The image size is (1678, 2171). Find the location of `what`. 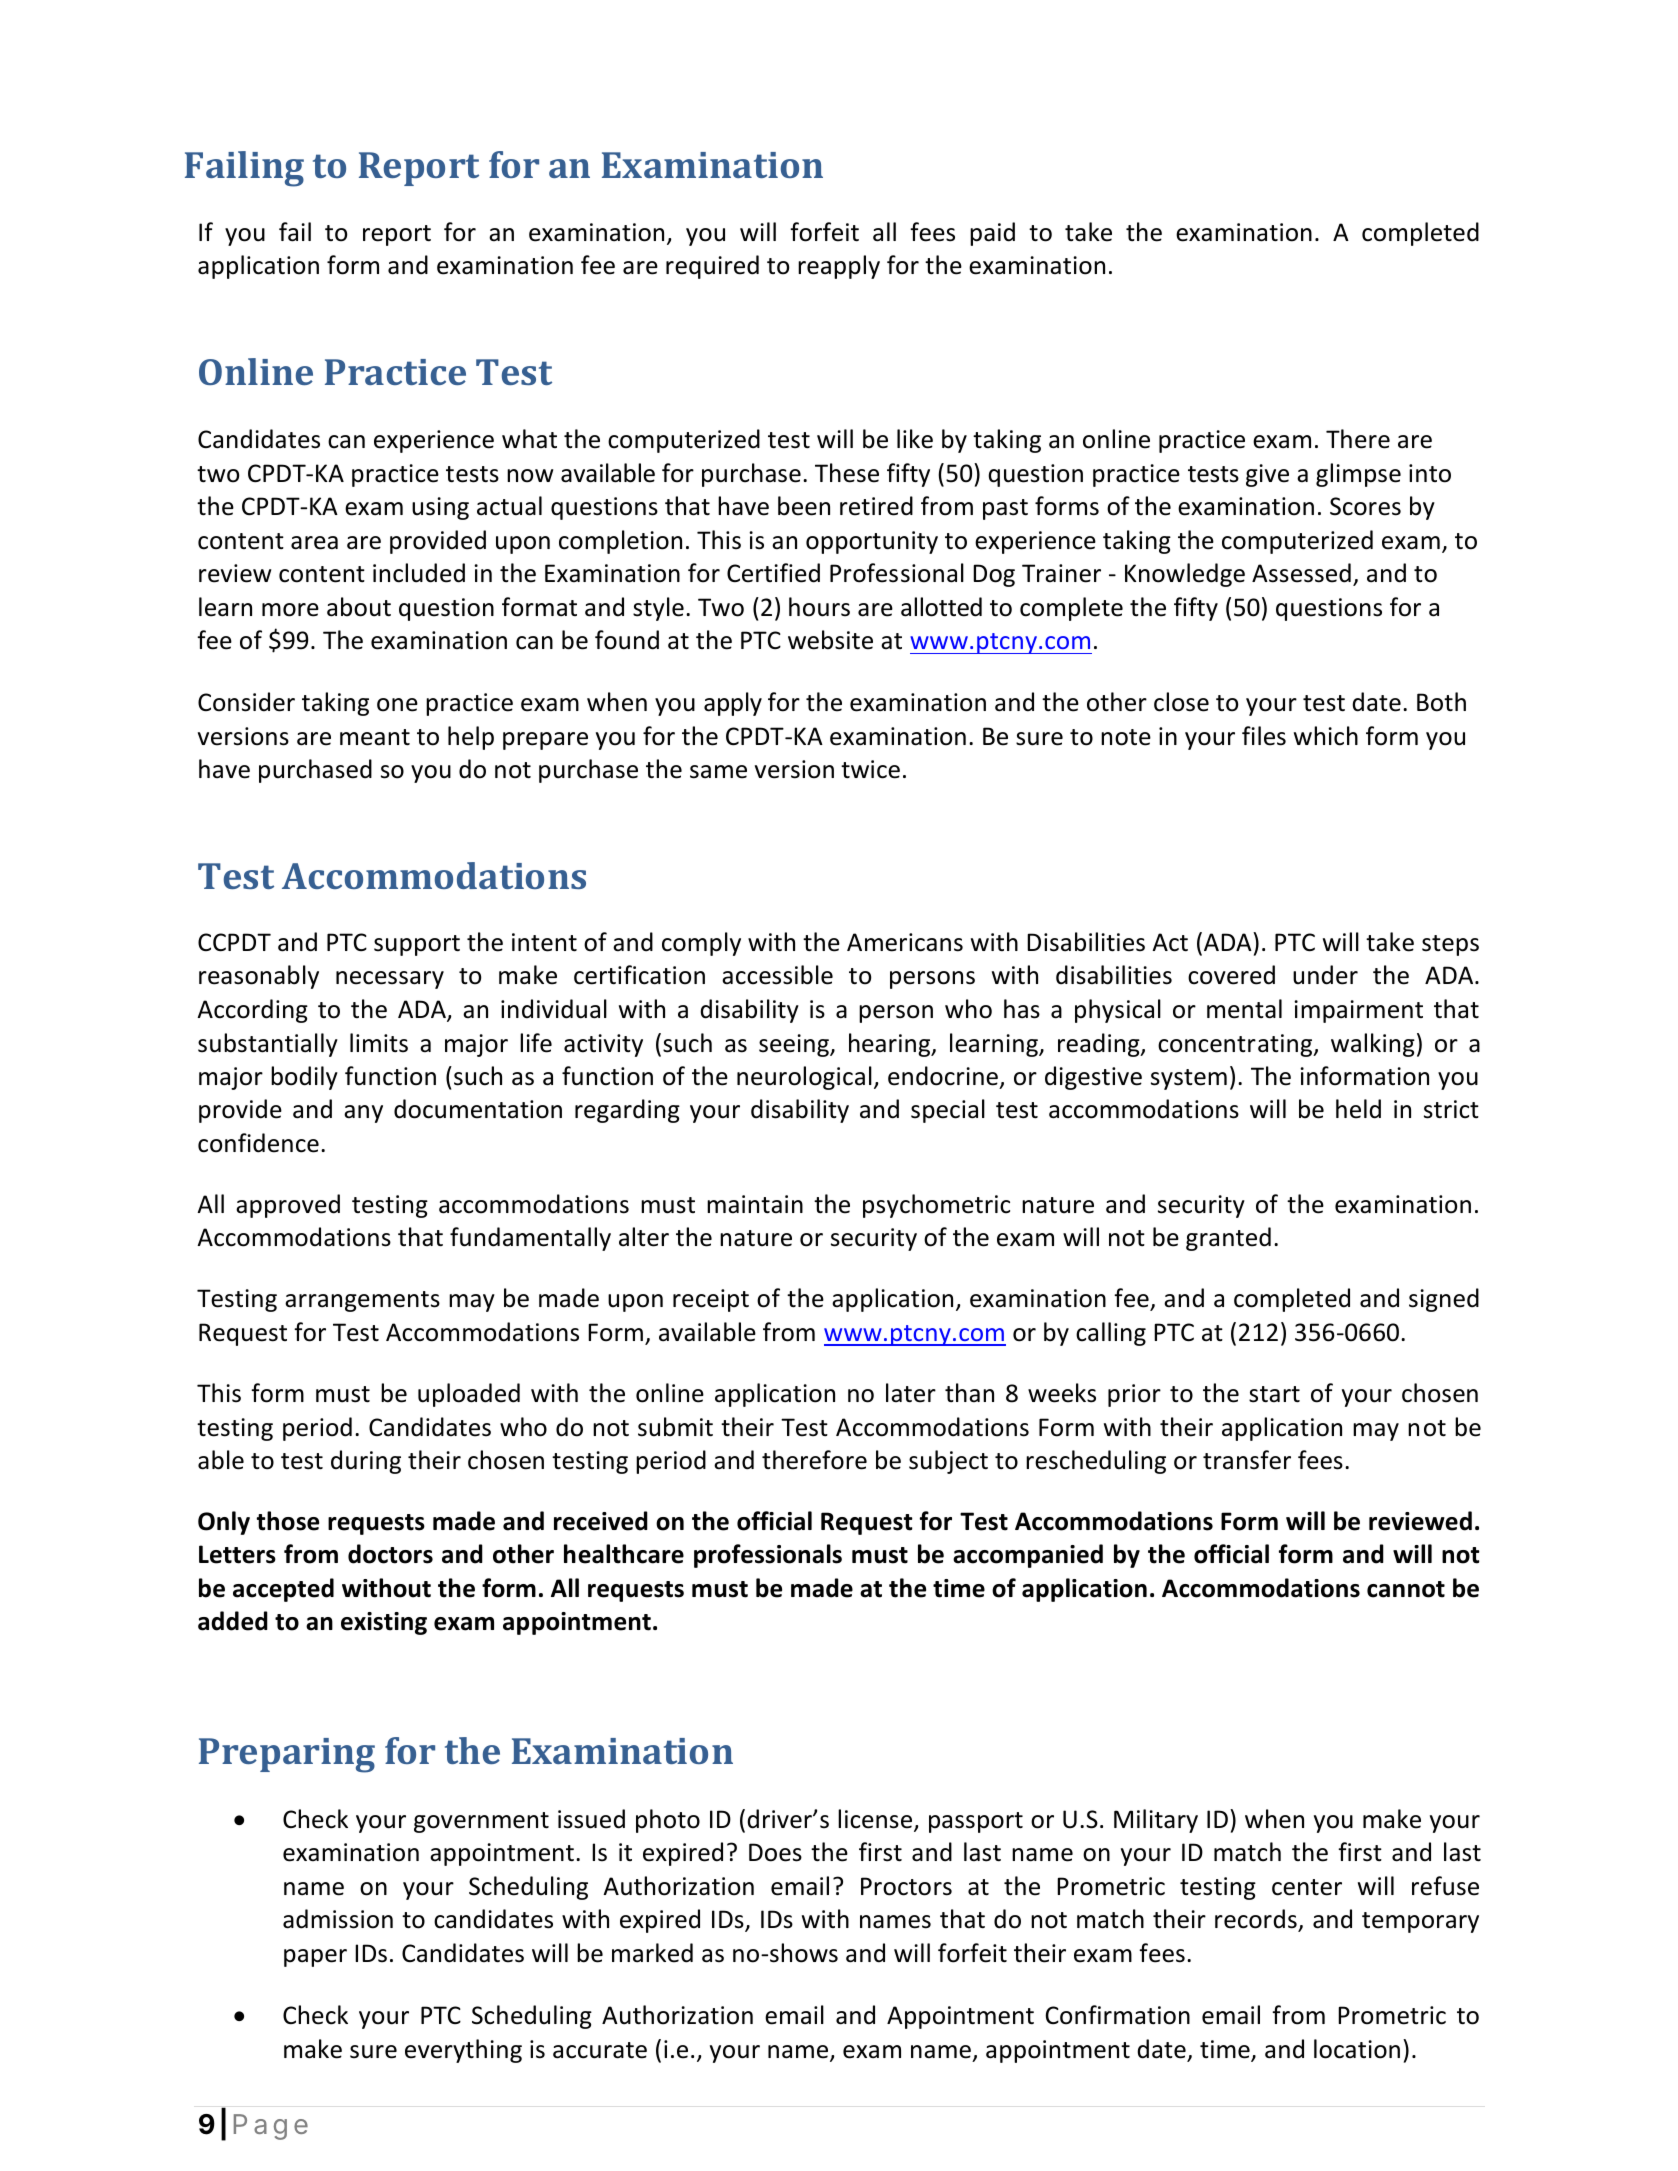

what is located at coordinates (529, 439).
